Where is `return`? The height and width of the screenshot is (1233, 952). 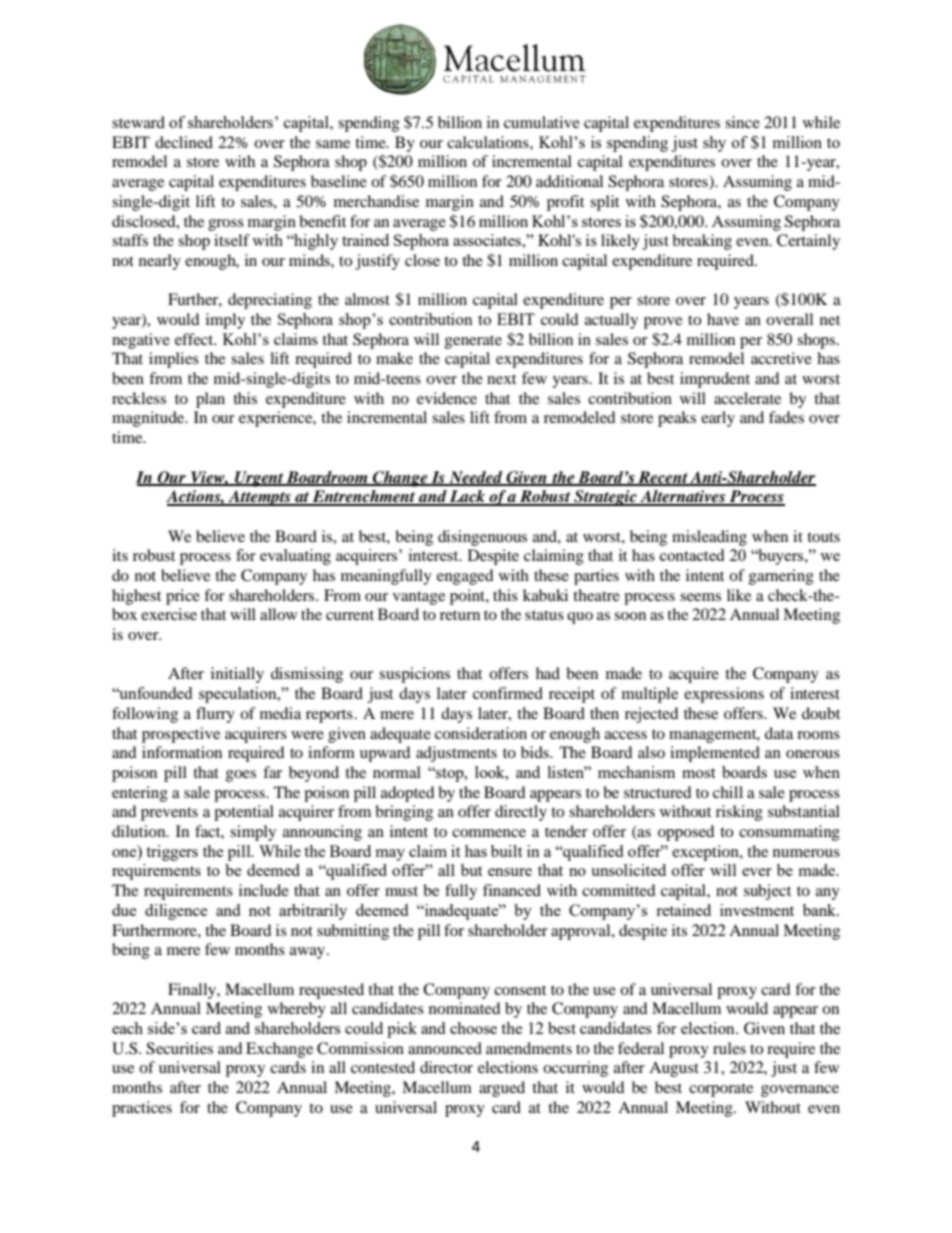
return is located at coordinates (460, 615).
